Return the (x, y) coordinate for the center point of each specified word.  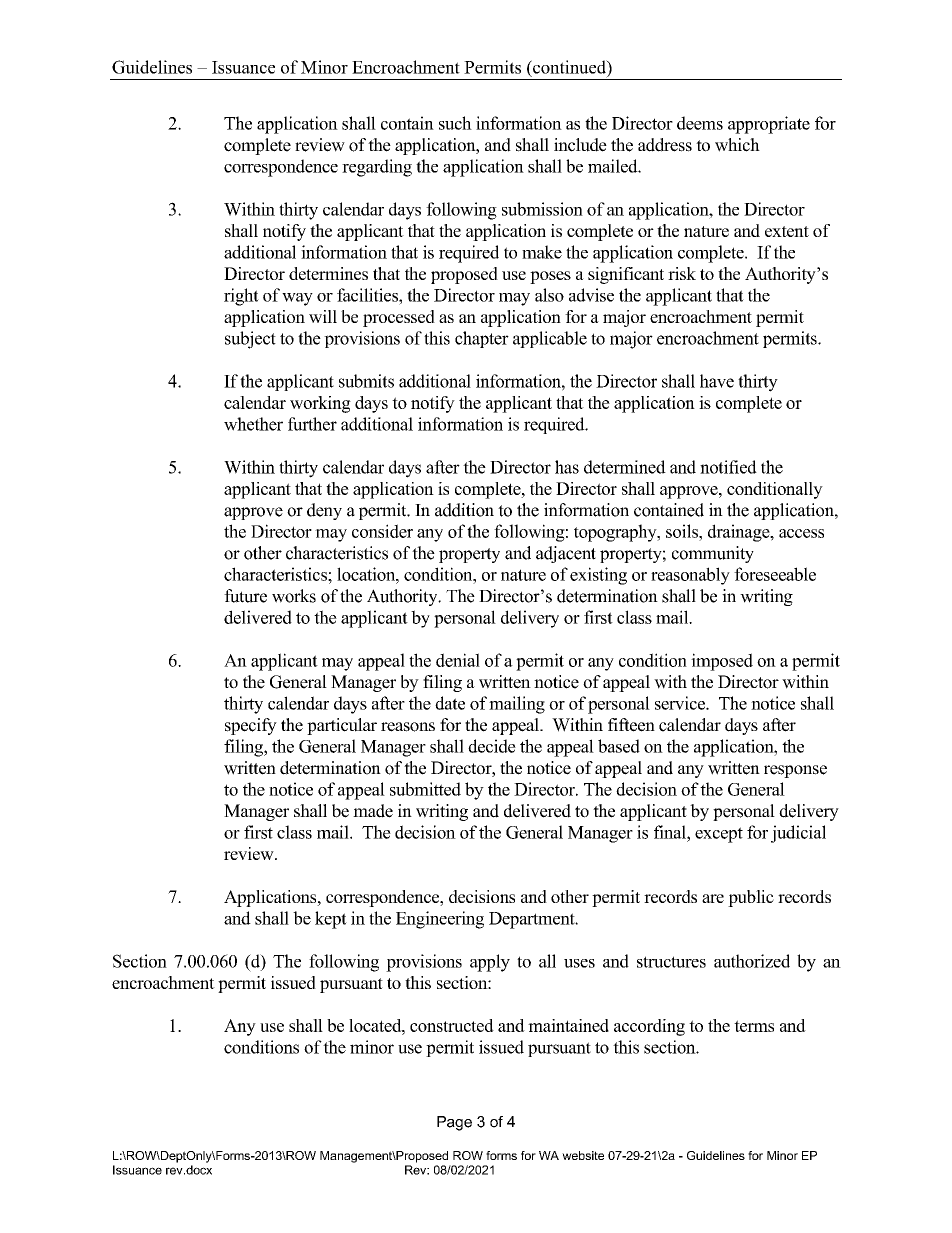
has (567, 467)
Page (454, 1123)
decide (492, 746)
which (737, 145)
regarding (377, 168)
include (580, 145)
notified (728, 467)
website (583, 1155)
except (719, 835)
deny (324, 511)
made (373, 811)
